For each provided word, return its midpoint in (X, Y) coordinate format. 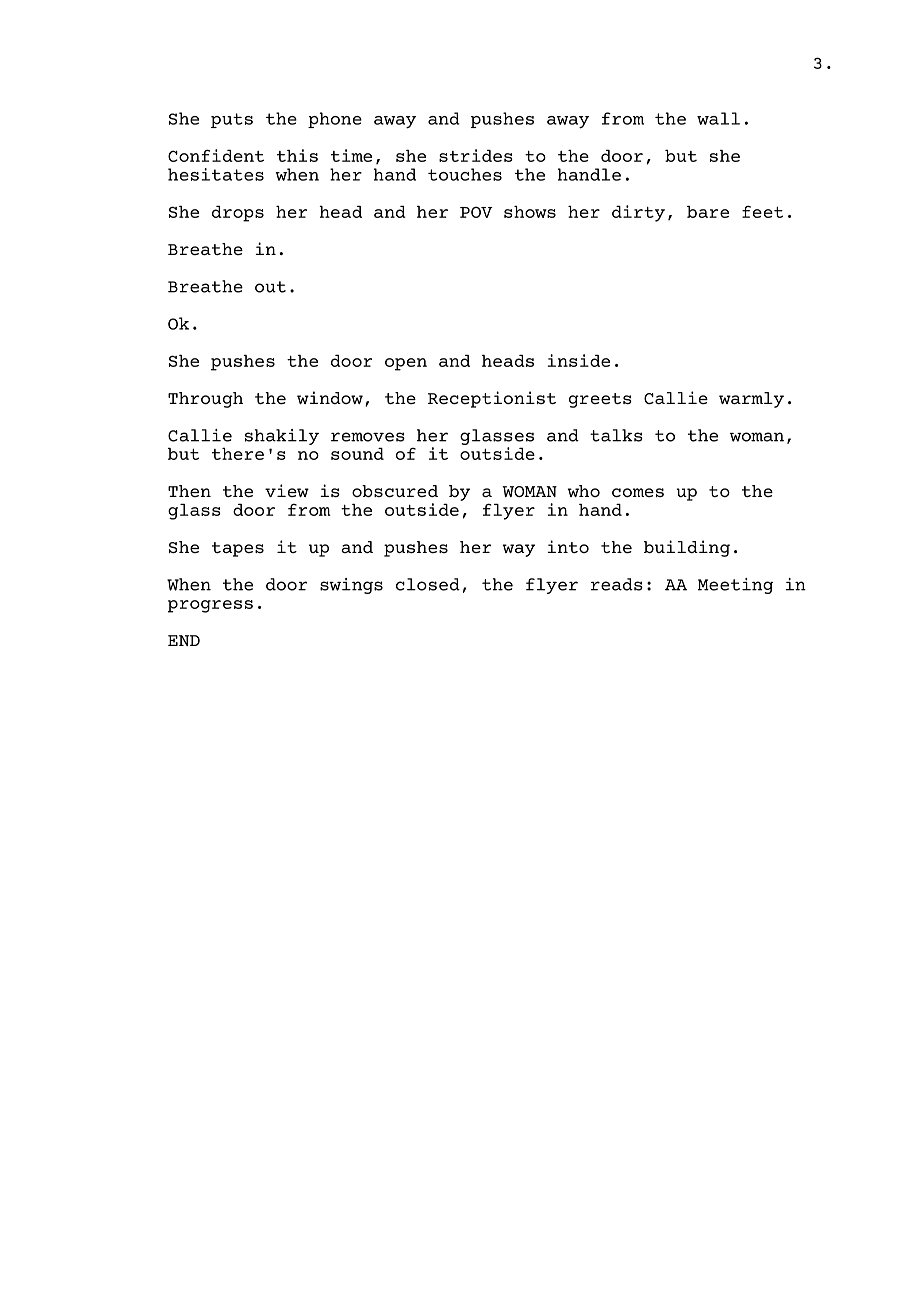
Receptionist (492, 399)
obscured (395, 491)
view (287, 490)
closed (428, 584)
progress (210, 606)
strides (476, 155)
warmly (751, 400)
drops (238, 214)
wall (718, 118)
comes (638, 492)
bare (708, 212)
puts (232, 120)
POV (476, 212)
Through (205, 400)
